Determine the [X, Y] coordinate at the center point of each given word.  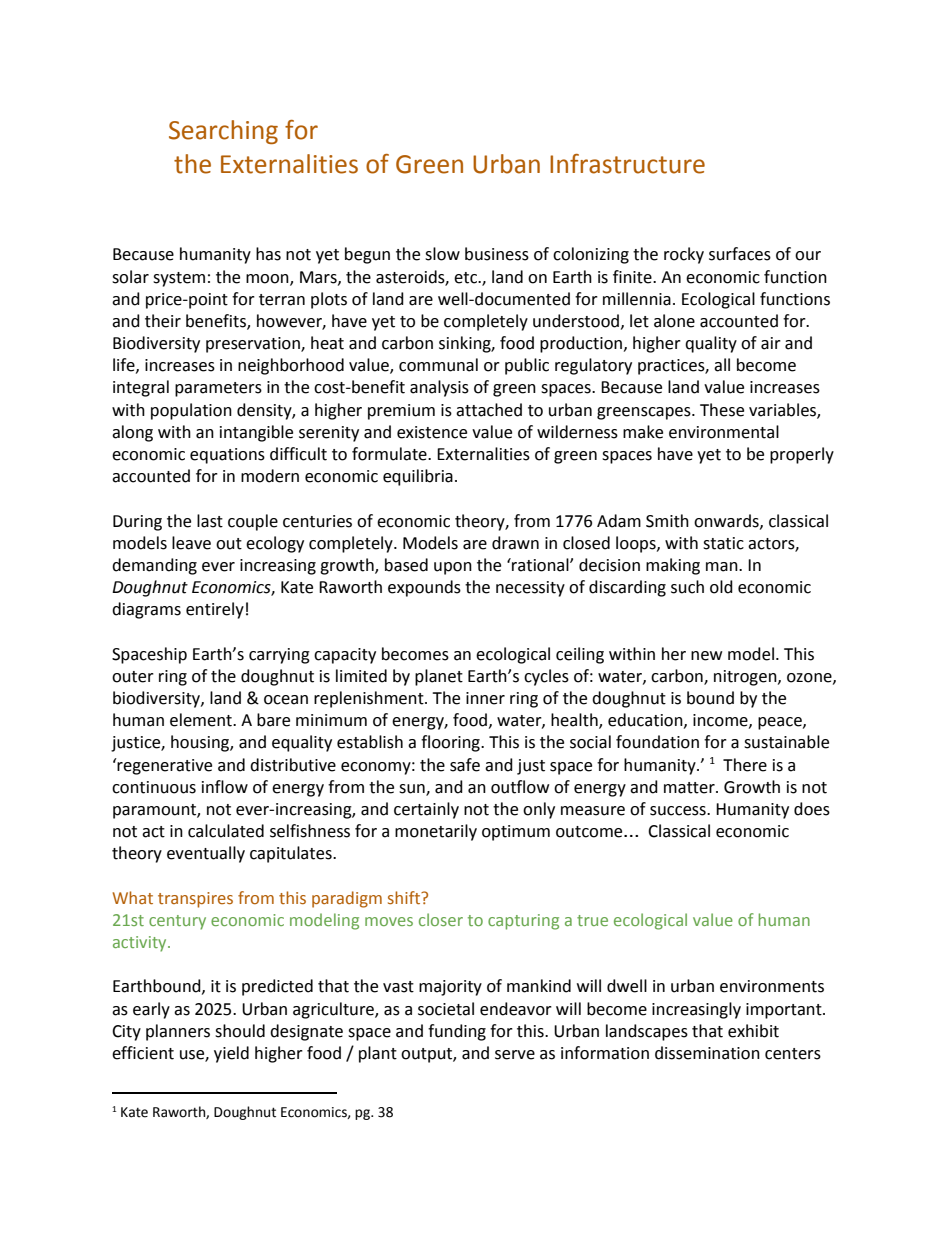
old [721, 587]
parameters [218, 389]
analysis [439, 388]
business [497, 254]
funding [457, 1032]
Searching [223, 132]
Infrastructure [627, 164]
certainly [426, 810]
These [722, 410]
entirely [215, 610]
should [240, 1031]
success [679, 811]
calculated [226, 831]
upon [453, 568]
